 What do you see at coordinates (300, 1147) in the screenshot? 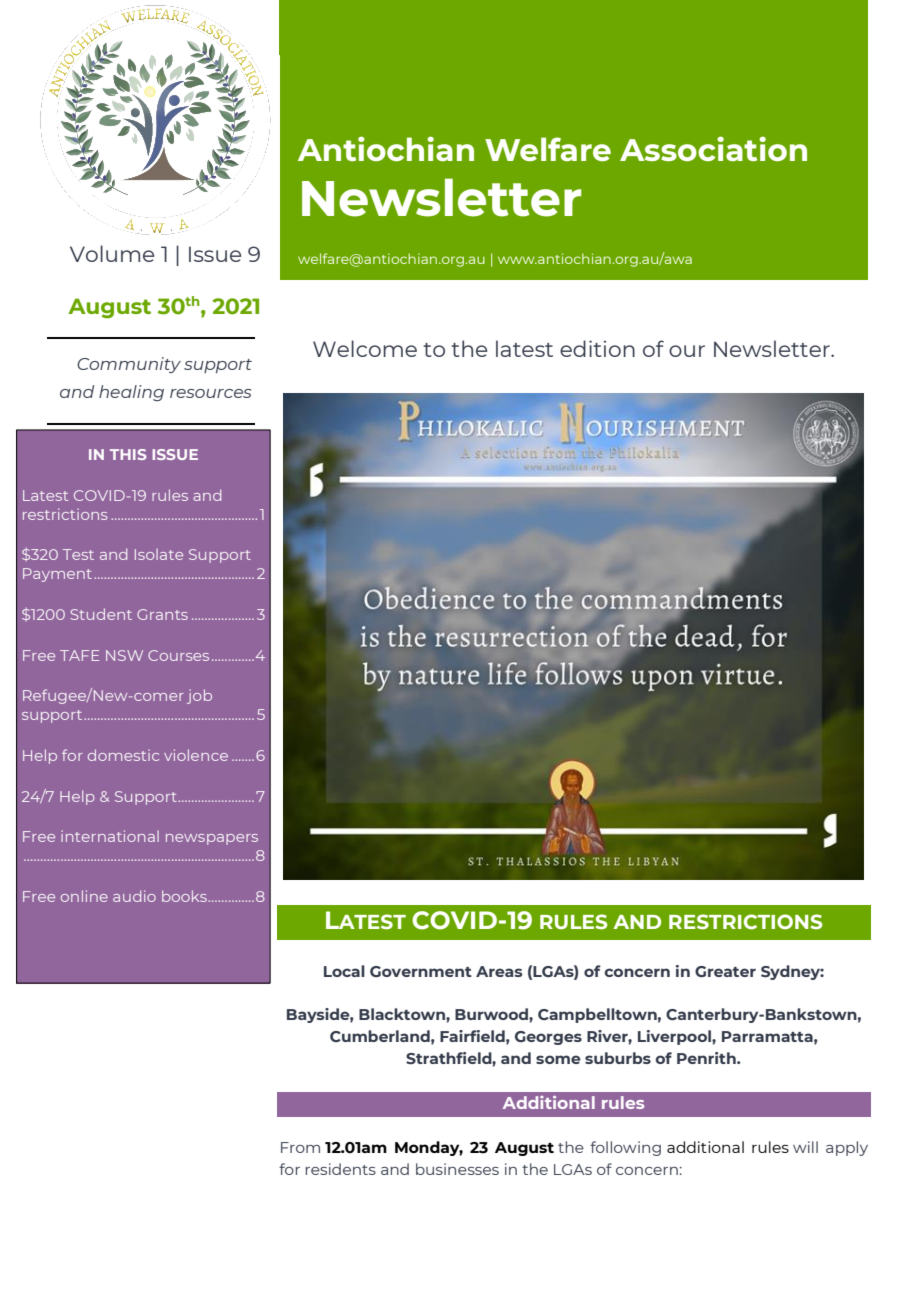
I see `From` at bounding box center [300, 1147].
